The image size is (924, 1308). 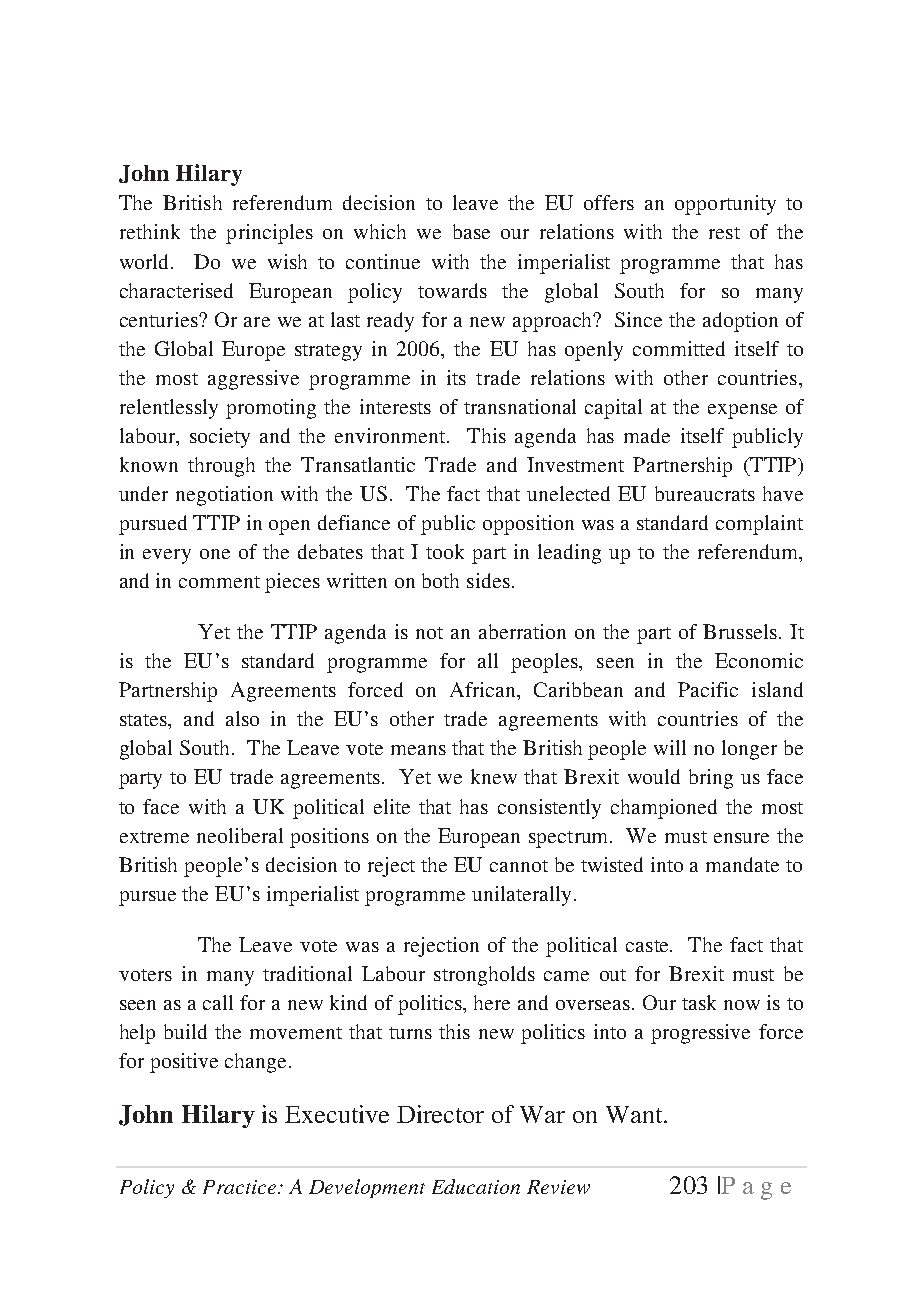 I want to click on also, so click(x=242, y=718).
